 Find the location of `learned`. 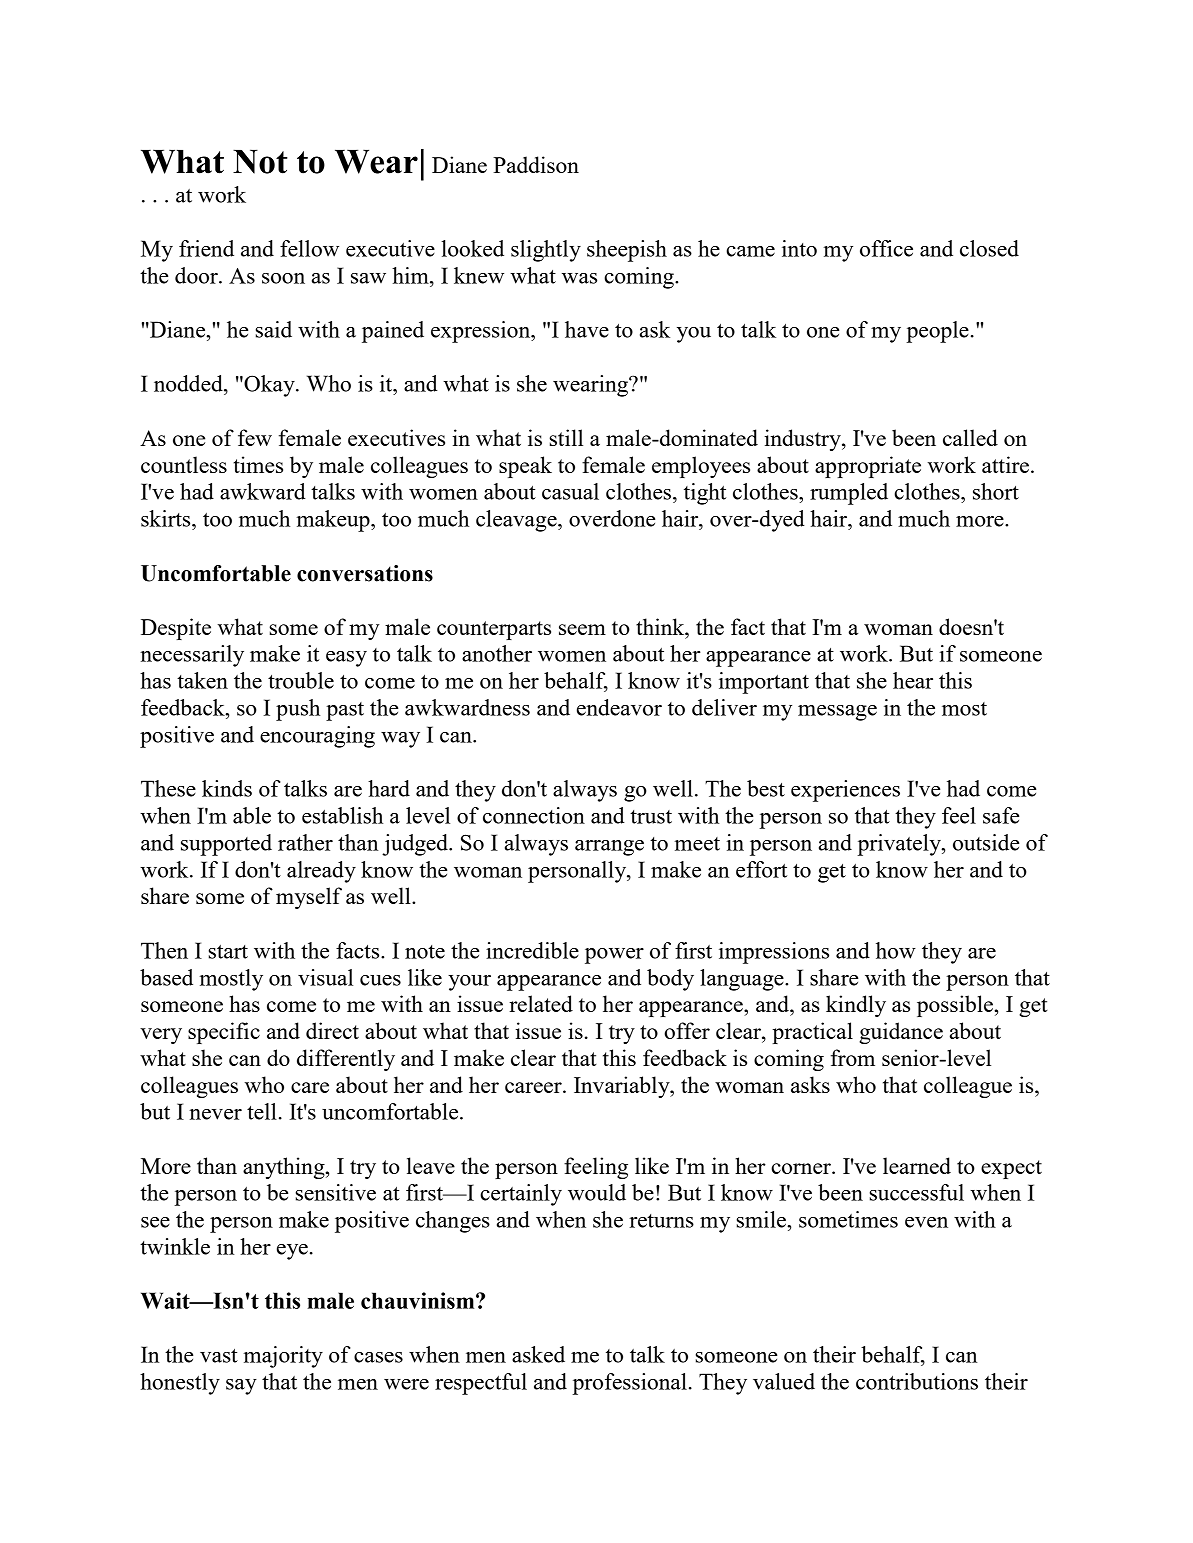

learned is located at coordinates (917, 1165).
